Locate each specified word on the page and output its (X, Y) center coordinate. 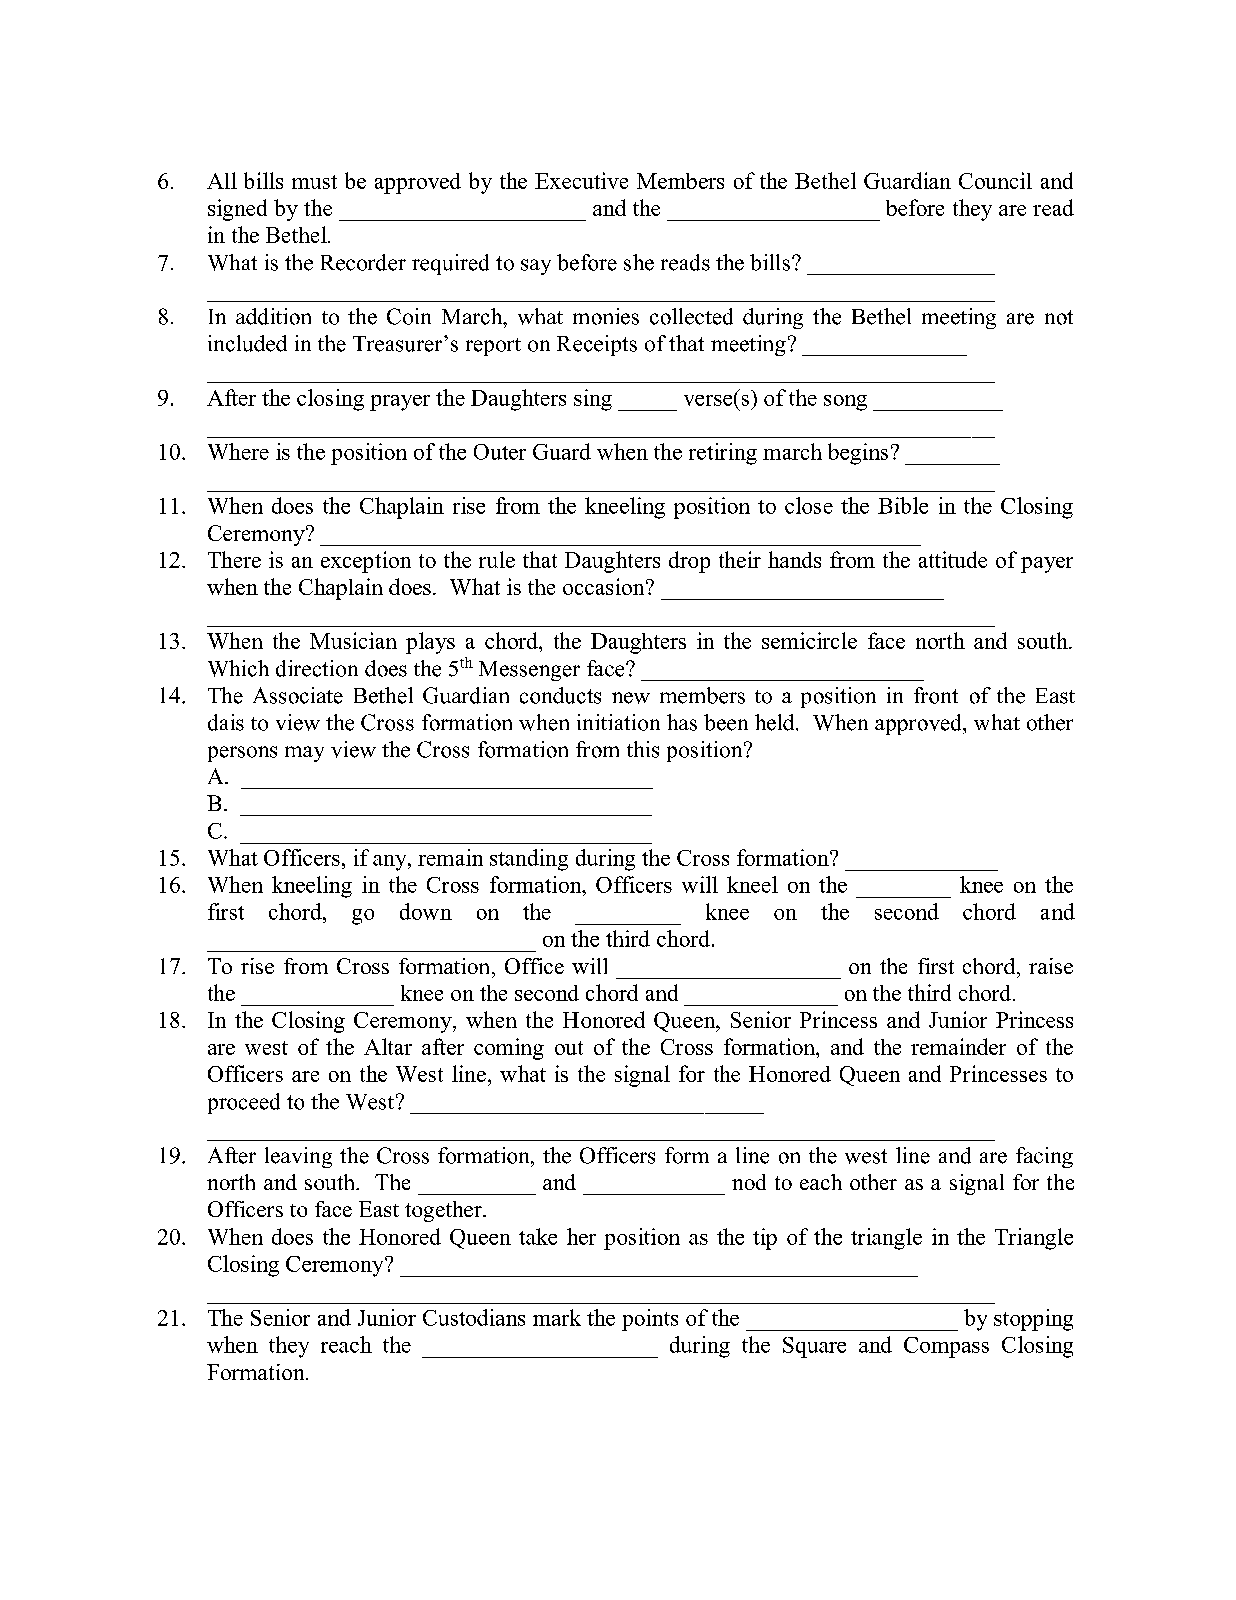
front (936, 695)
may (304, 754)
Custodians (474, 1317)
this (643, 749)
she (639, 262)
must (314, 182)
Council (995, 180)
